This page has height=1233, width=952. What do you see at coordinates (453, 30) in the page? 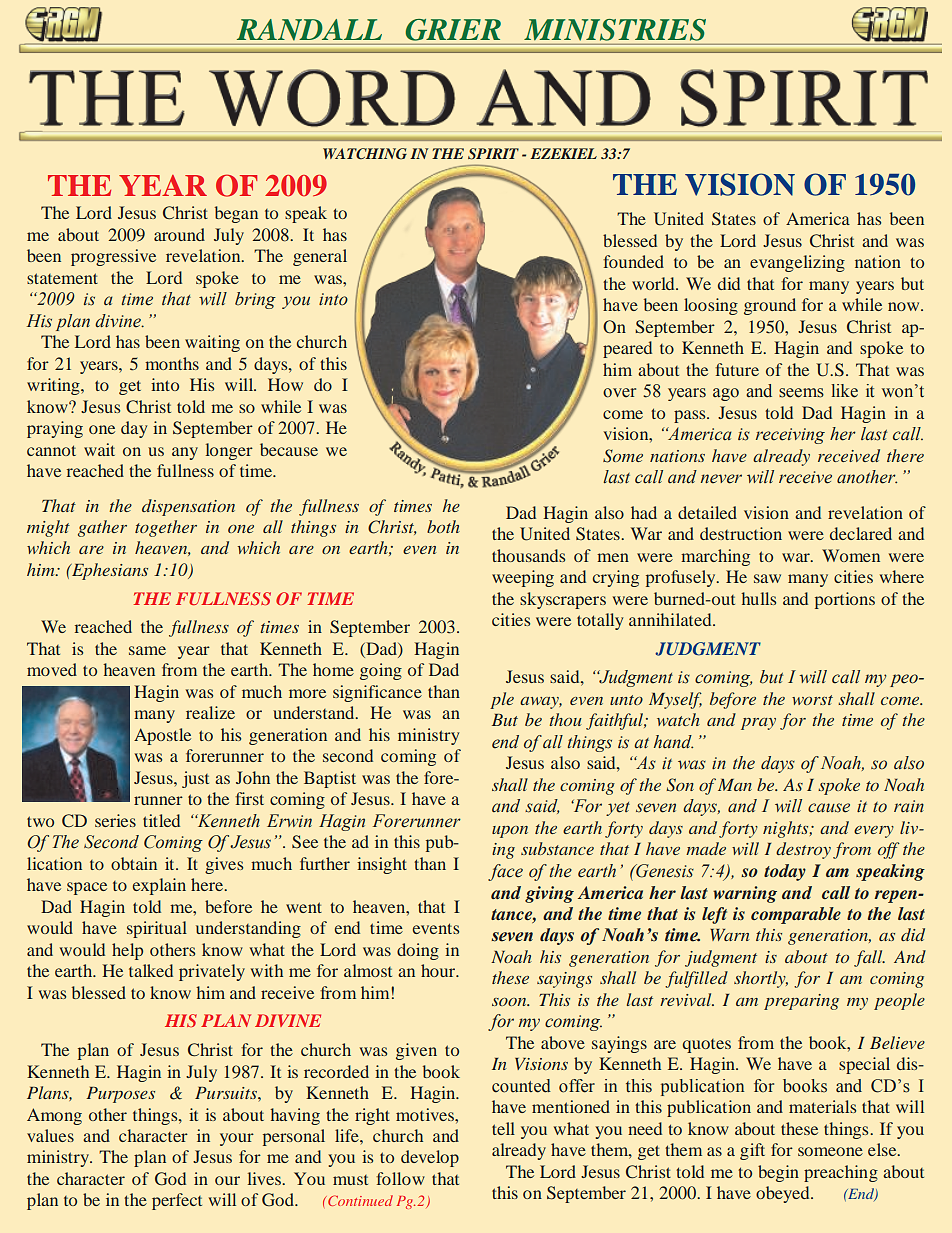
I see `GRIER` at bounding box center [453, 30].
